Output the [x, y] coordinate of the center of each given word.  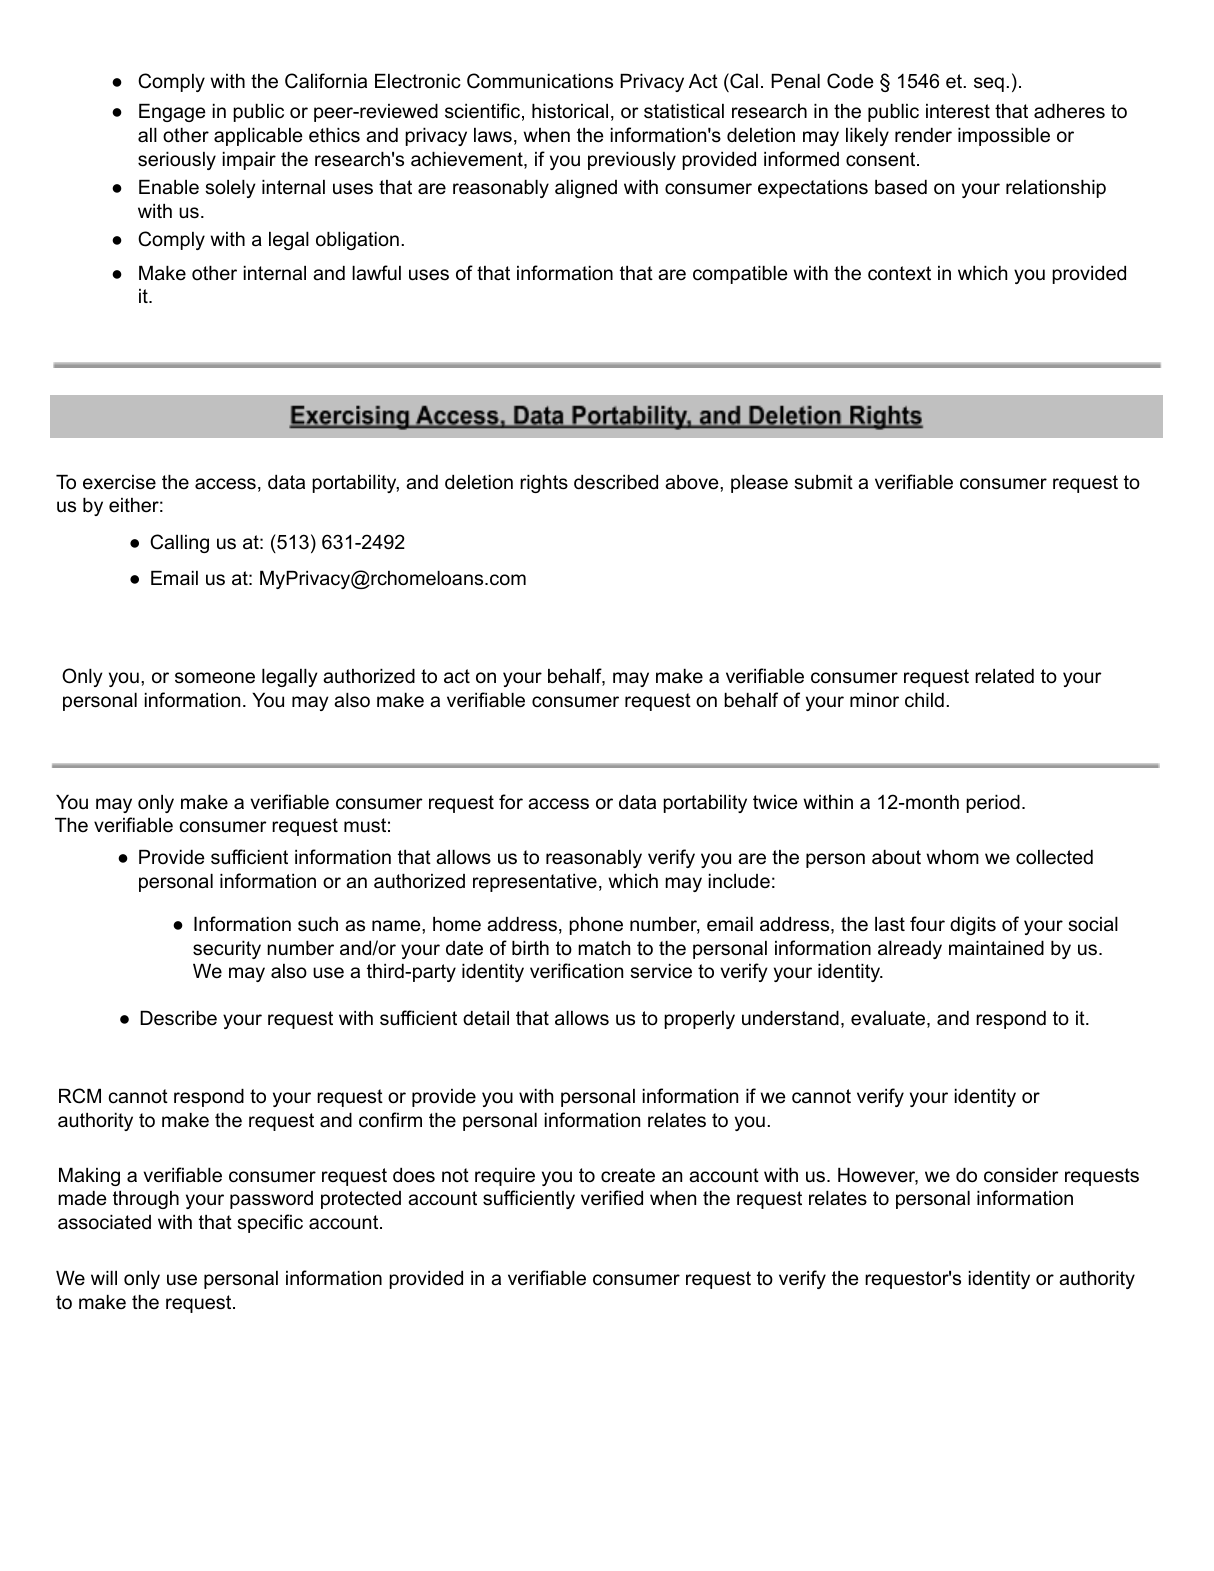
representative [535, 883]
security [227, 950]
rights [544, 484]
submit [823, 482]
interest [958, 111]
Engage [172, 113]
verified [612, 1198]
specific [270, 1223]
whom [952, 857]
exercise [119, 482]
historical [570, 111]
